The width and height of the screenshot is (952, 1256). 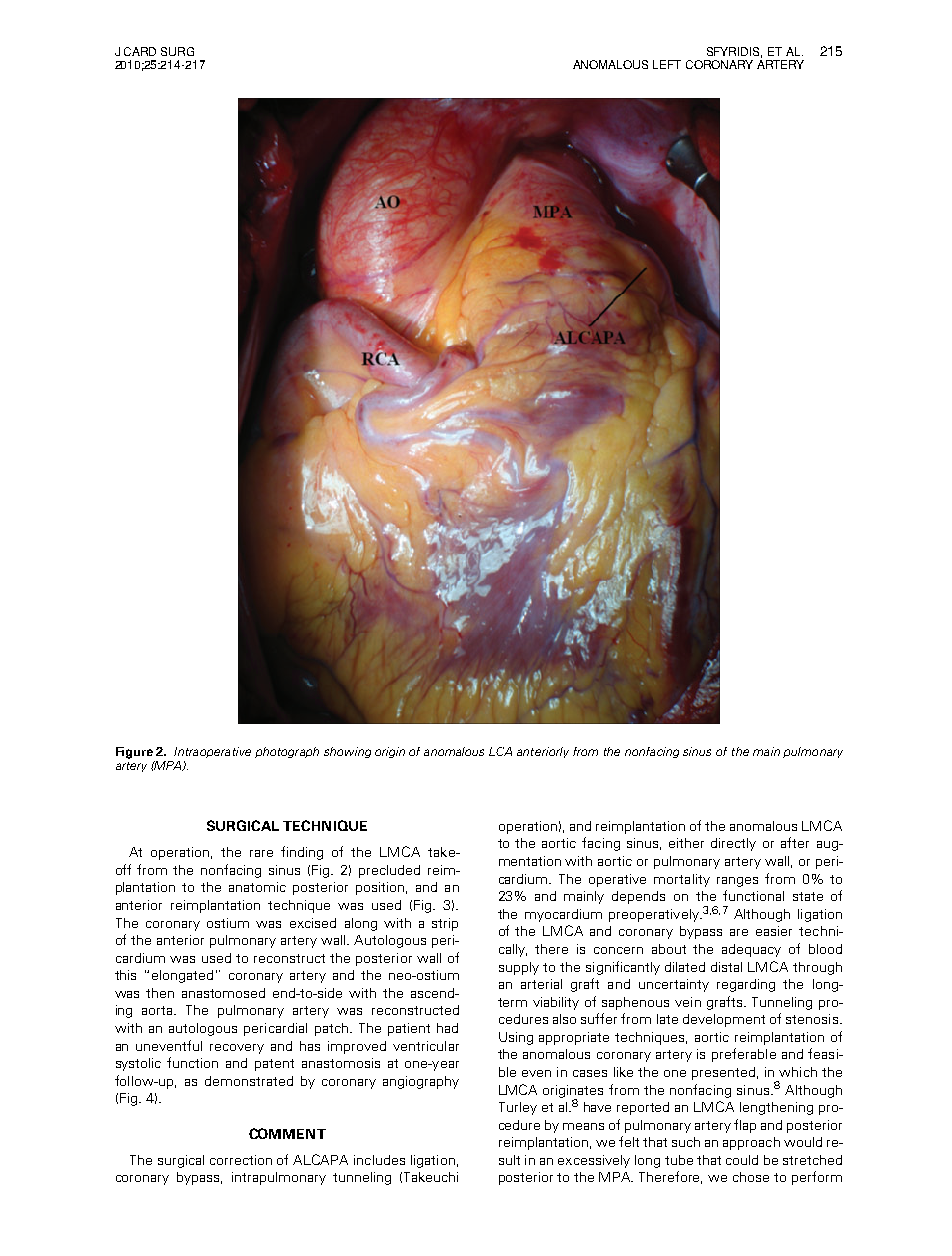 I want to click on directly, so click(x=733, y=844).
